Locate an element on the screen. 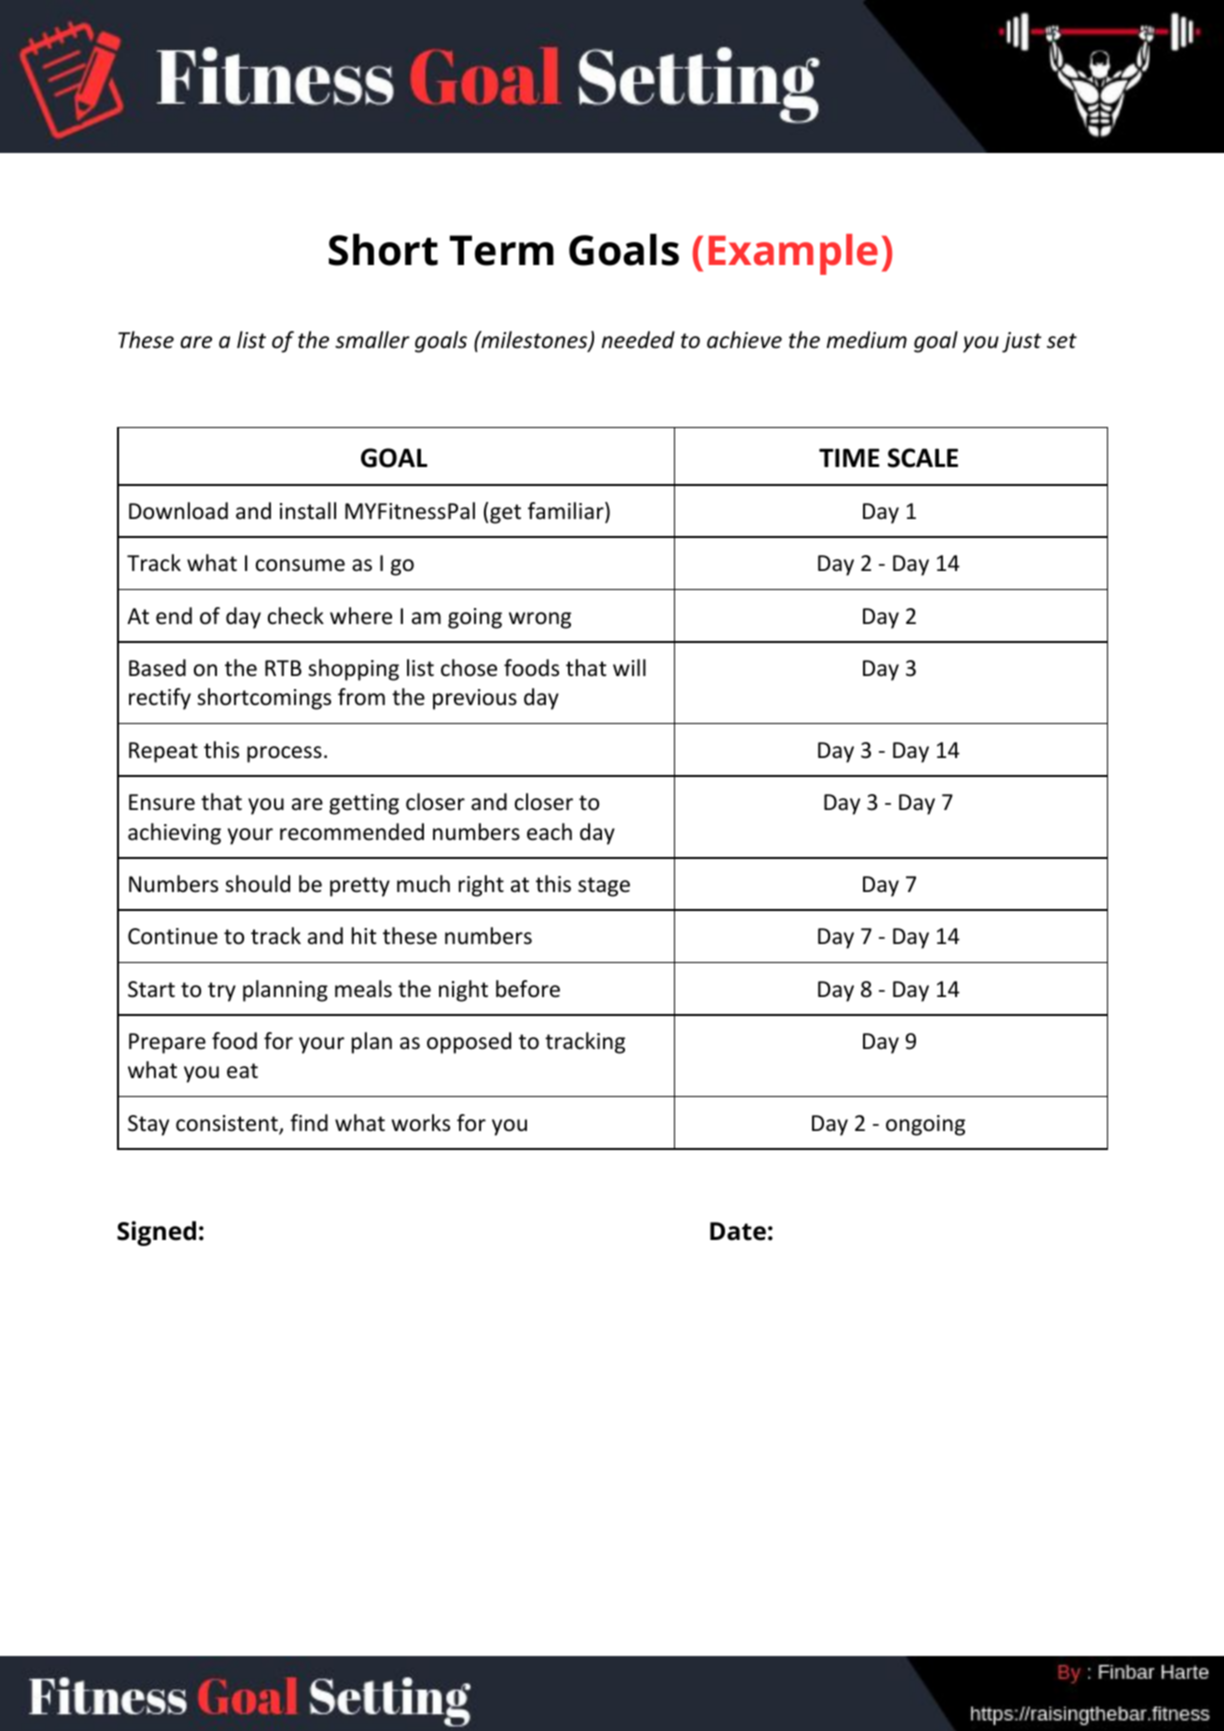 This screenshot has height=1731, width=1224. just is located at coordinates (1022, 342).
